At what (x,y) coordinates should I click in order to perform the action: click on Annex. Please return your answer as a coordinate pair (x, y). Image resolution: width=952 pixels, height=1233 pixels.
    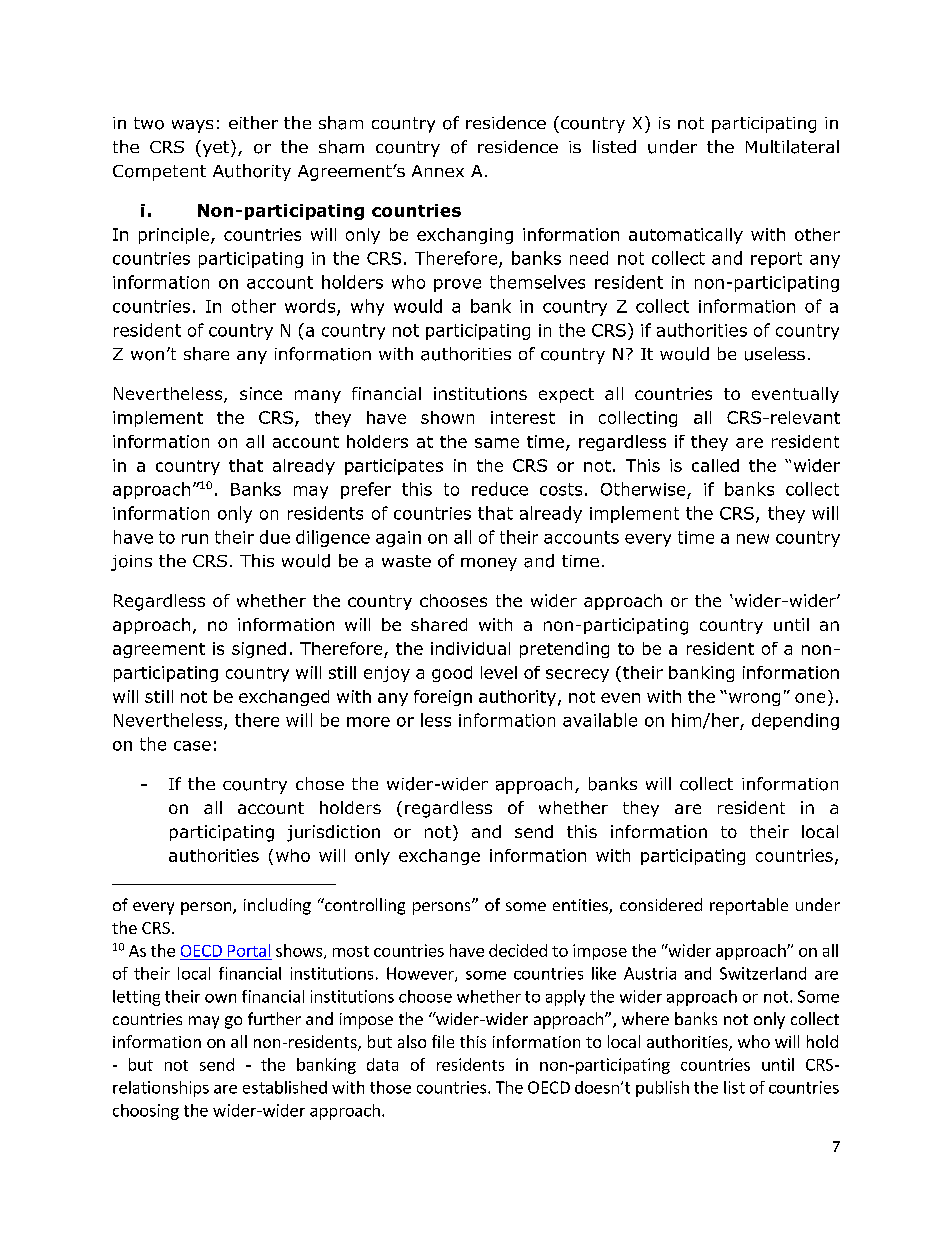
    Looking at the image, I should click on (438, 171).
